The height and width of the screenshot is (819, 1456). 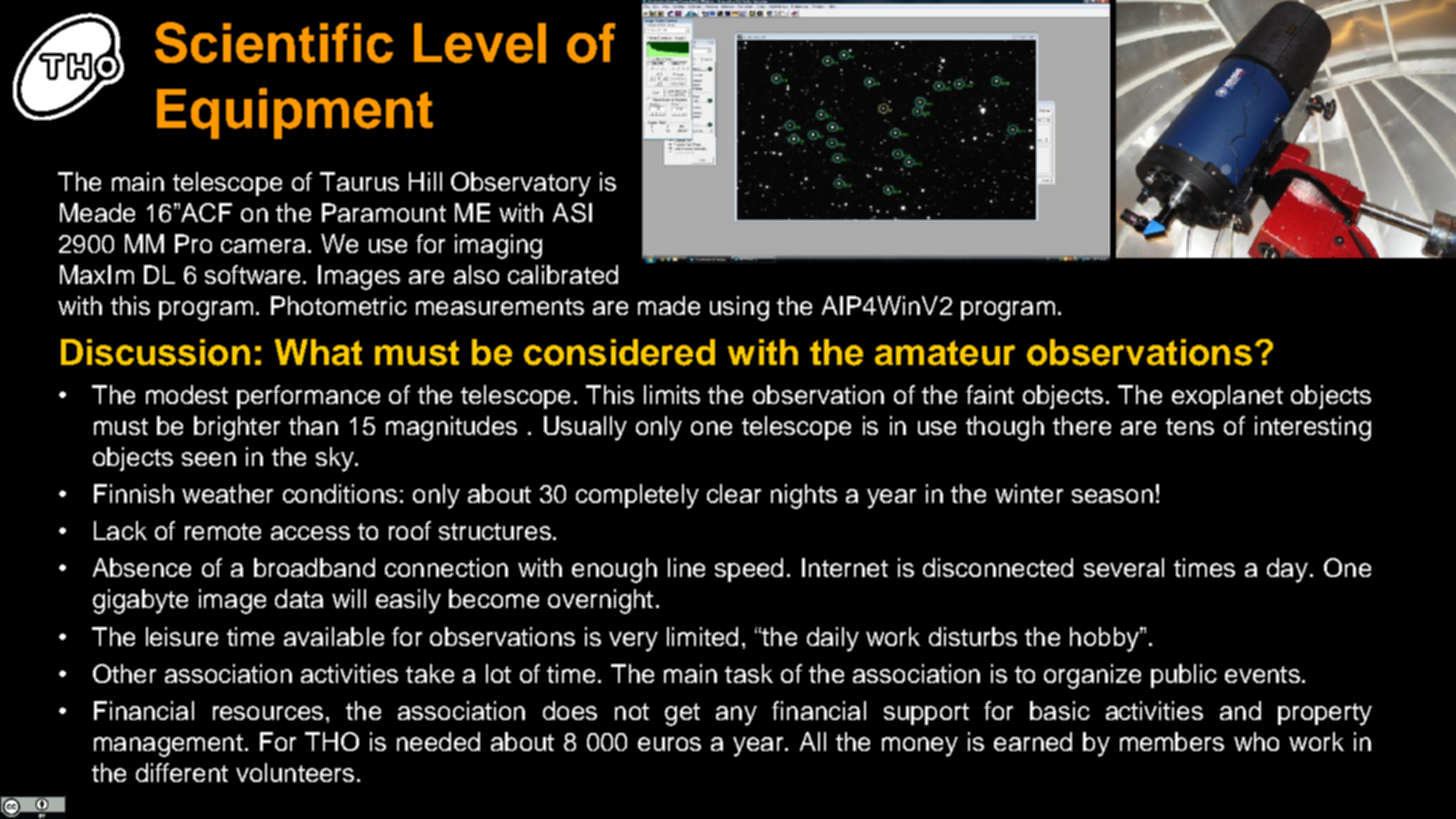 I want to click on management, so click(x=168, y=745).
